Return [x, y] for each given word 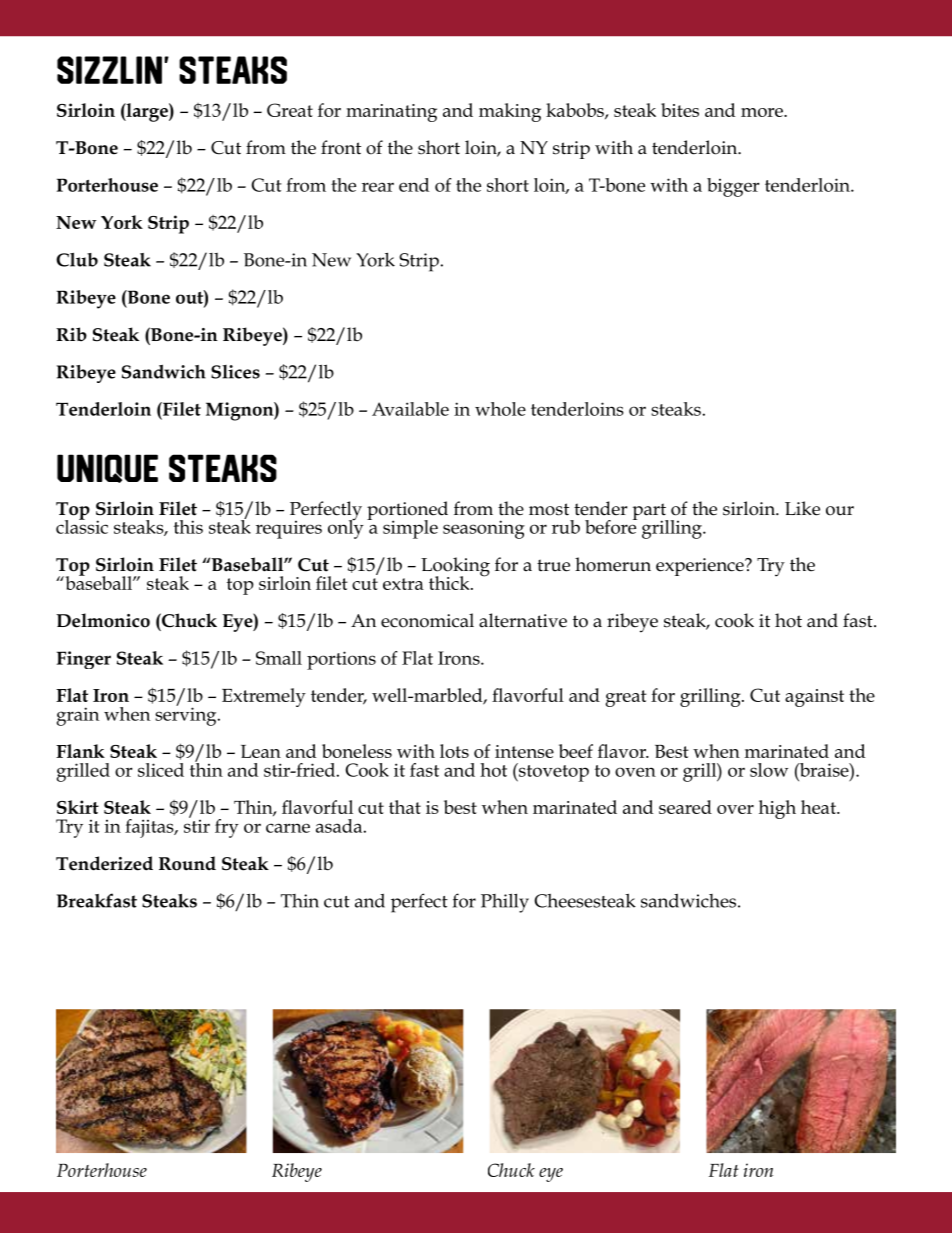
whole [500, 409]
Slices [235, 372]
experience [701, 567]
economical [427, 620]
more [763, 112]
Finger [84, 660]
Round [187, 863]
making [510, 112]
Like [802, 508]
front [341, 147]
